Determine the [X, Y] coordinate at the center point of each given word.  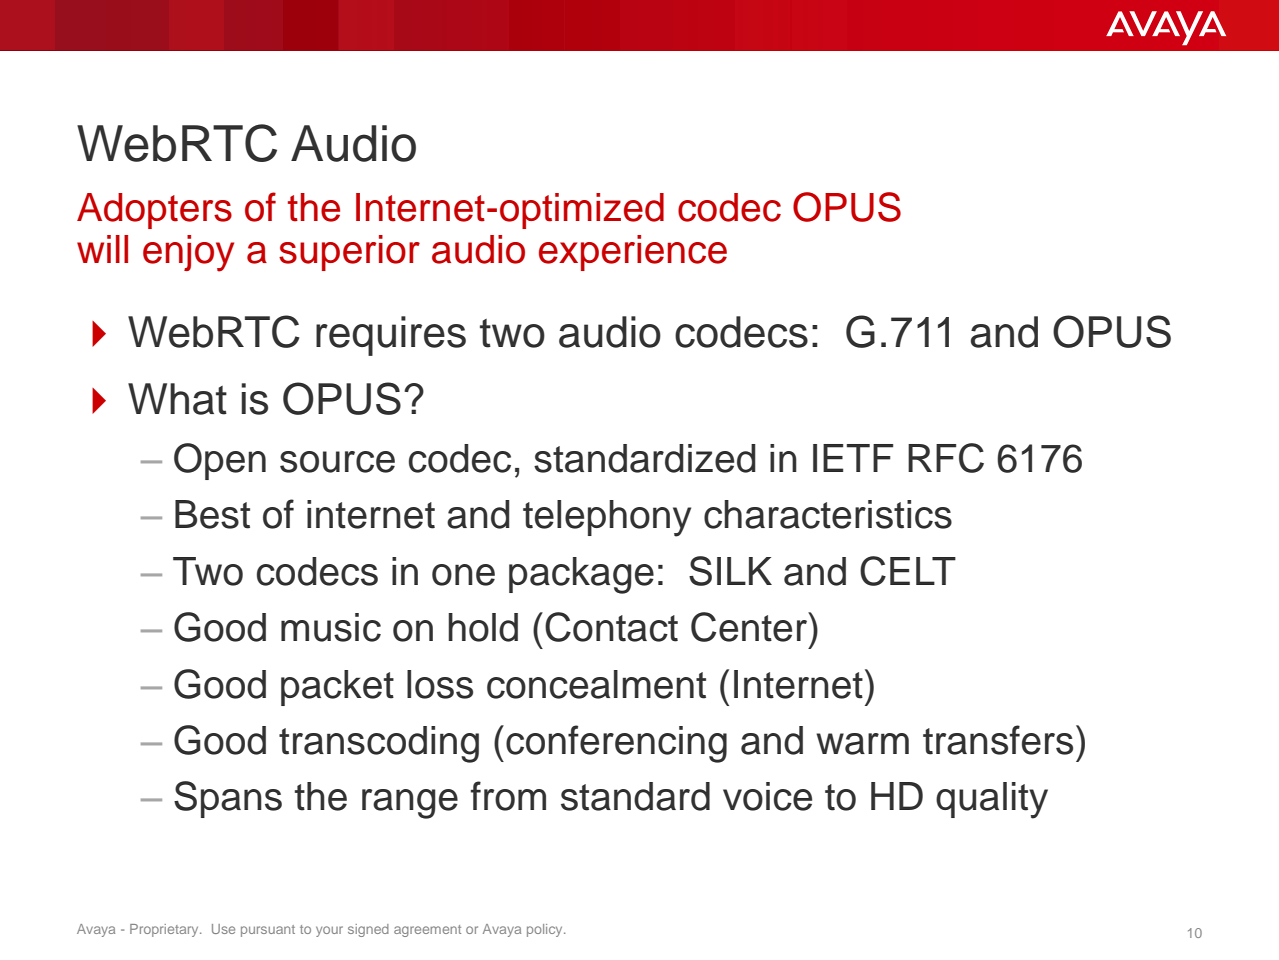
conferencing [616, 744]
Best [212, 514]
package [581, 575]
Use [223, 929]
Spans [228, 799]
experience [633, 253]
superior [349, 253]
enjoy [188, 253]
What [177, 399]
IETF [853, 458]
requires [391, 336]
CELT [908, 571]
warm [862, 744]
